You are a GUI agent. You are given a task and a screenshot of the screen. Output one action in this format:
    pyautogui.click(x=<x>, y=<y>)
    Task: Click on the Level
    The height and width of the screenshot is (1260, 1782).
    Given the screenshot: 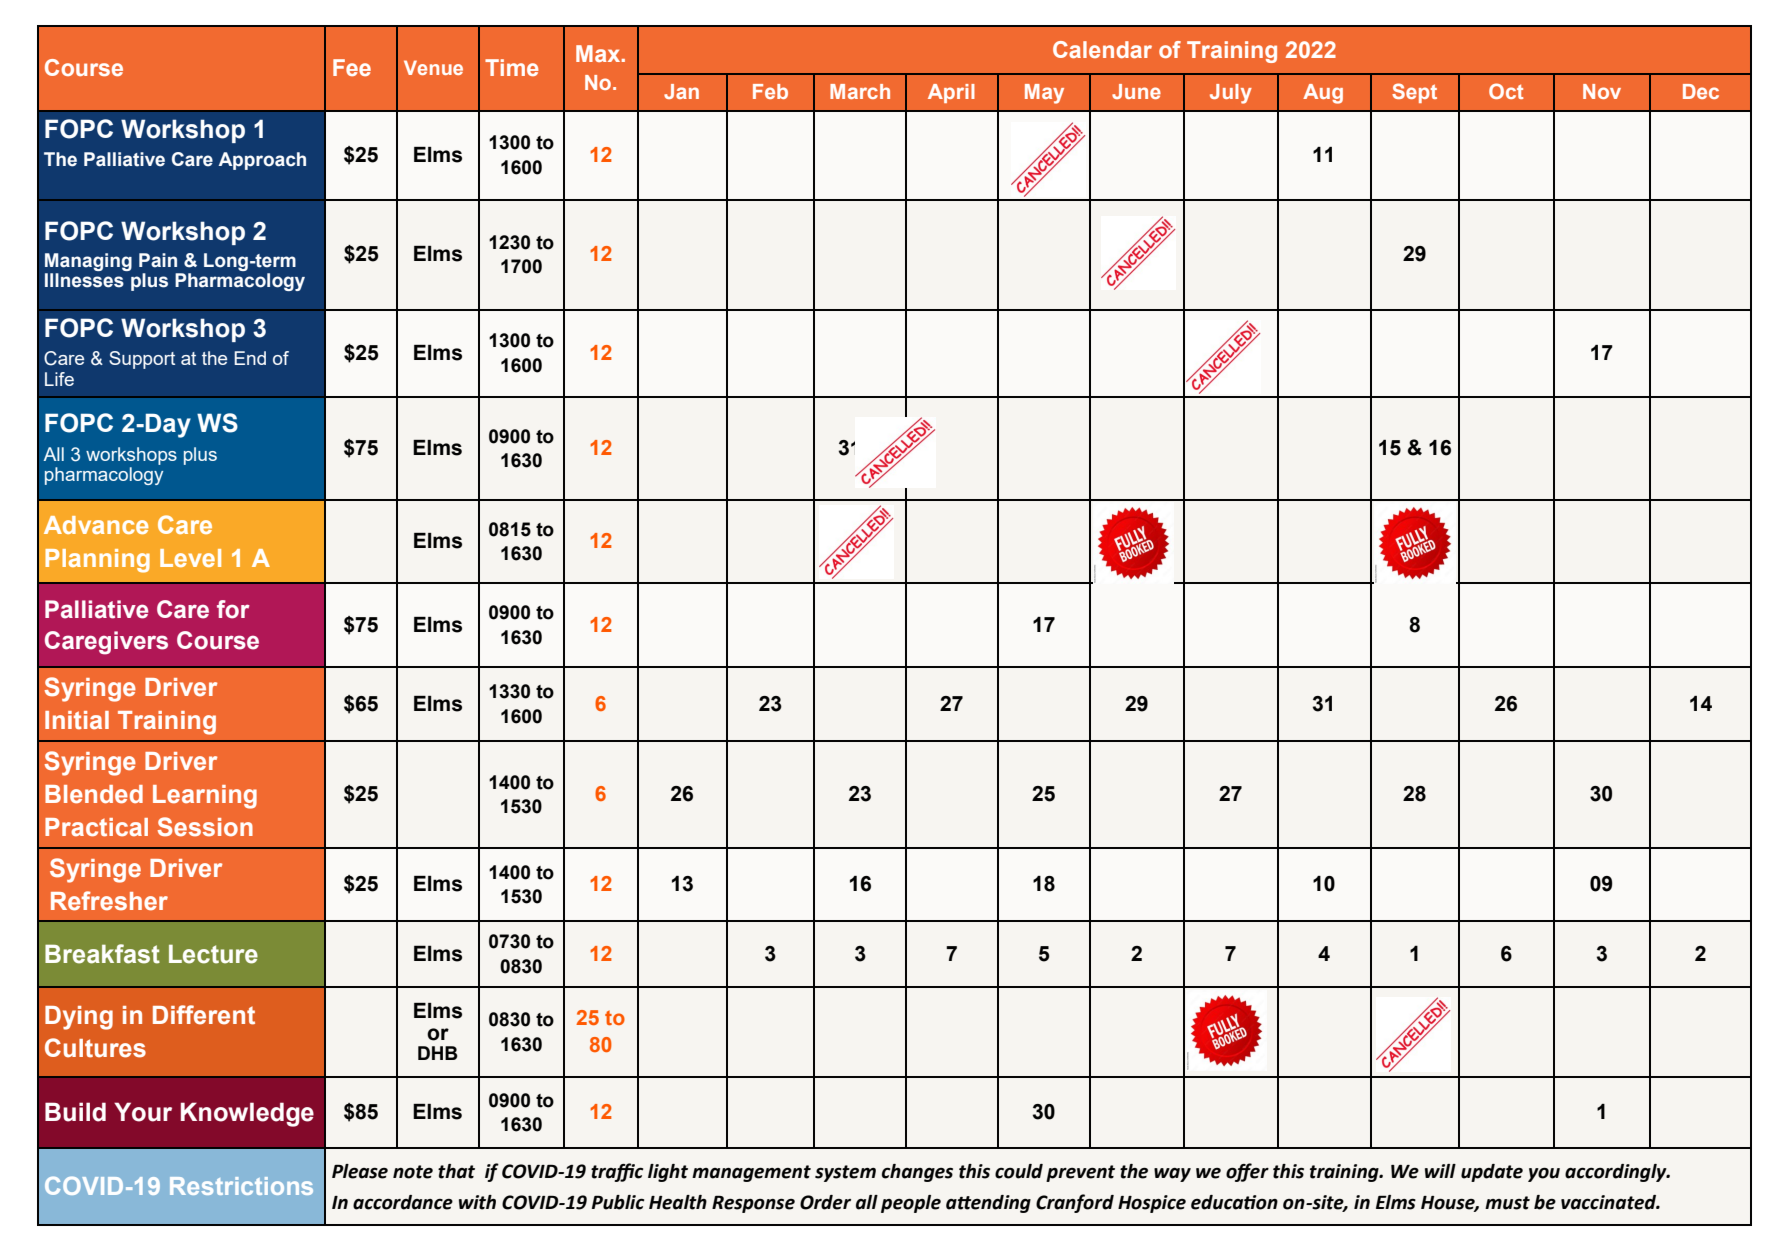 What is the action you would take?
    pyautogui.click(x=190, y=558)
